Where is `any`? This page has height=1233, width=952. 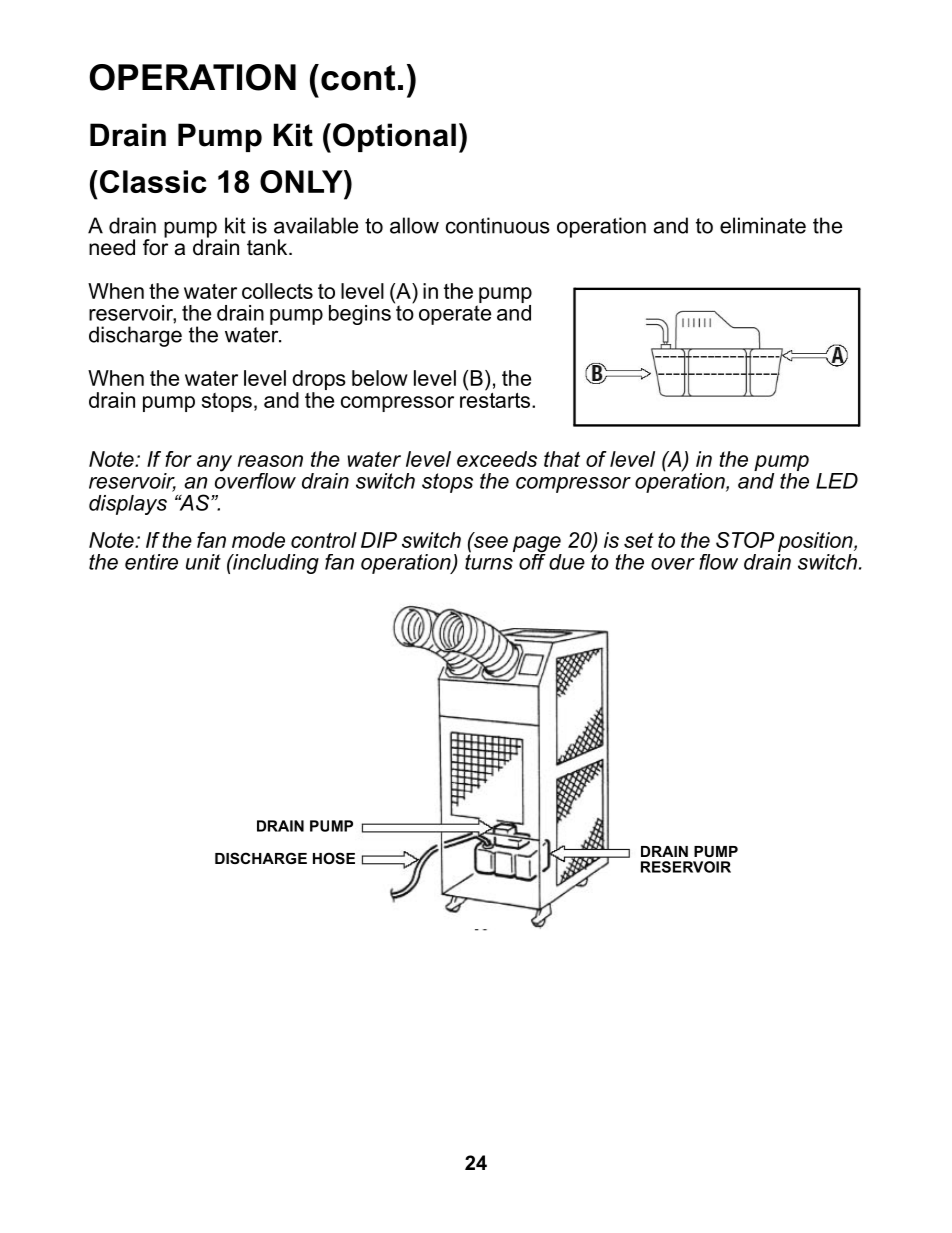 any is located at coordinates (214, 463).
